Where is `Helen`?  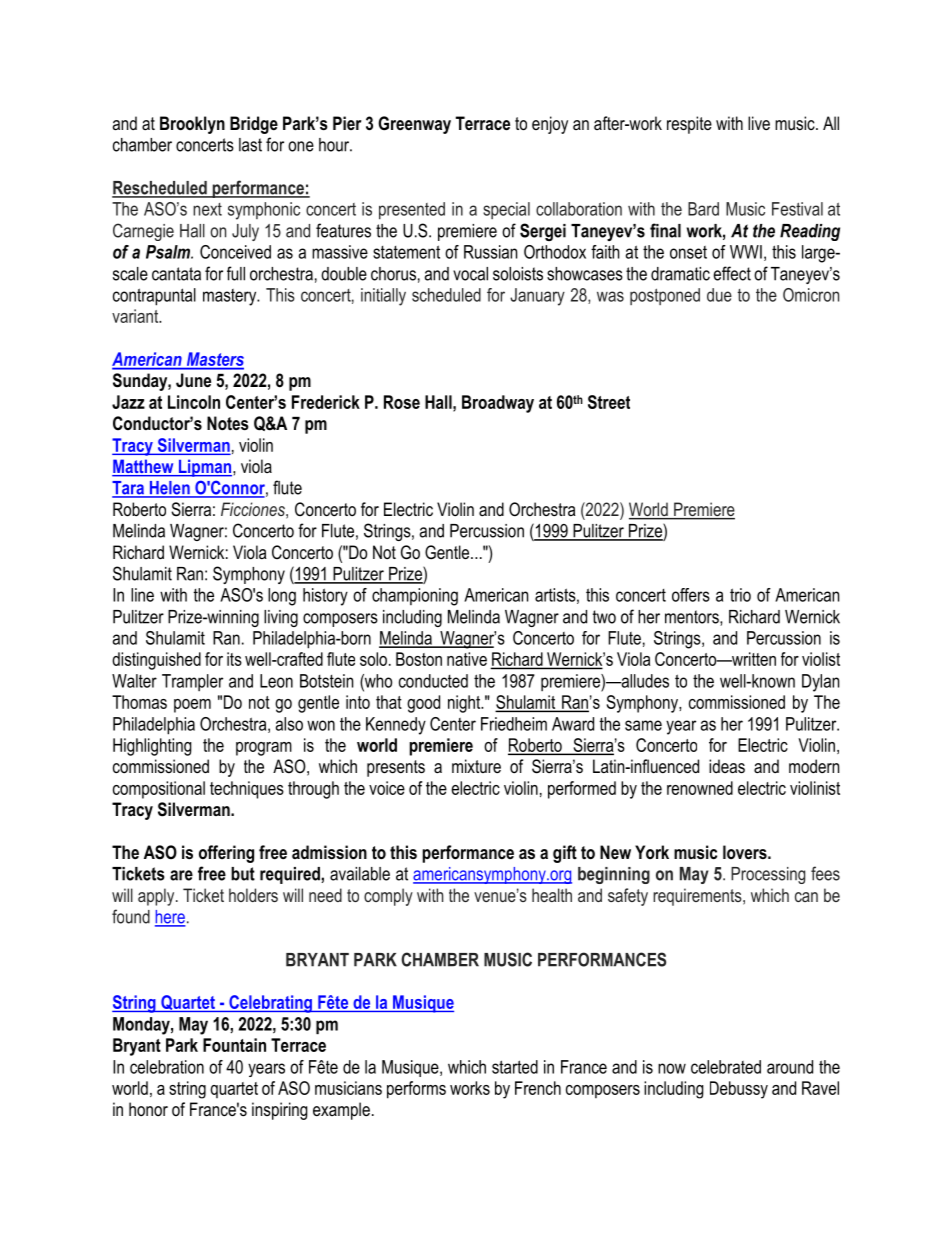 Helen is located at coordinates (169, 489).
